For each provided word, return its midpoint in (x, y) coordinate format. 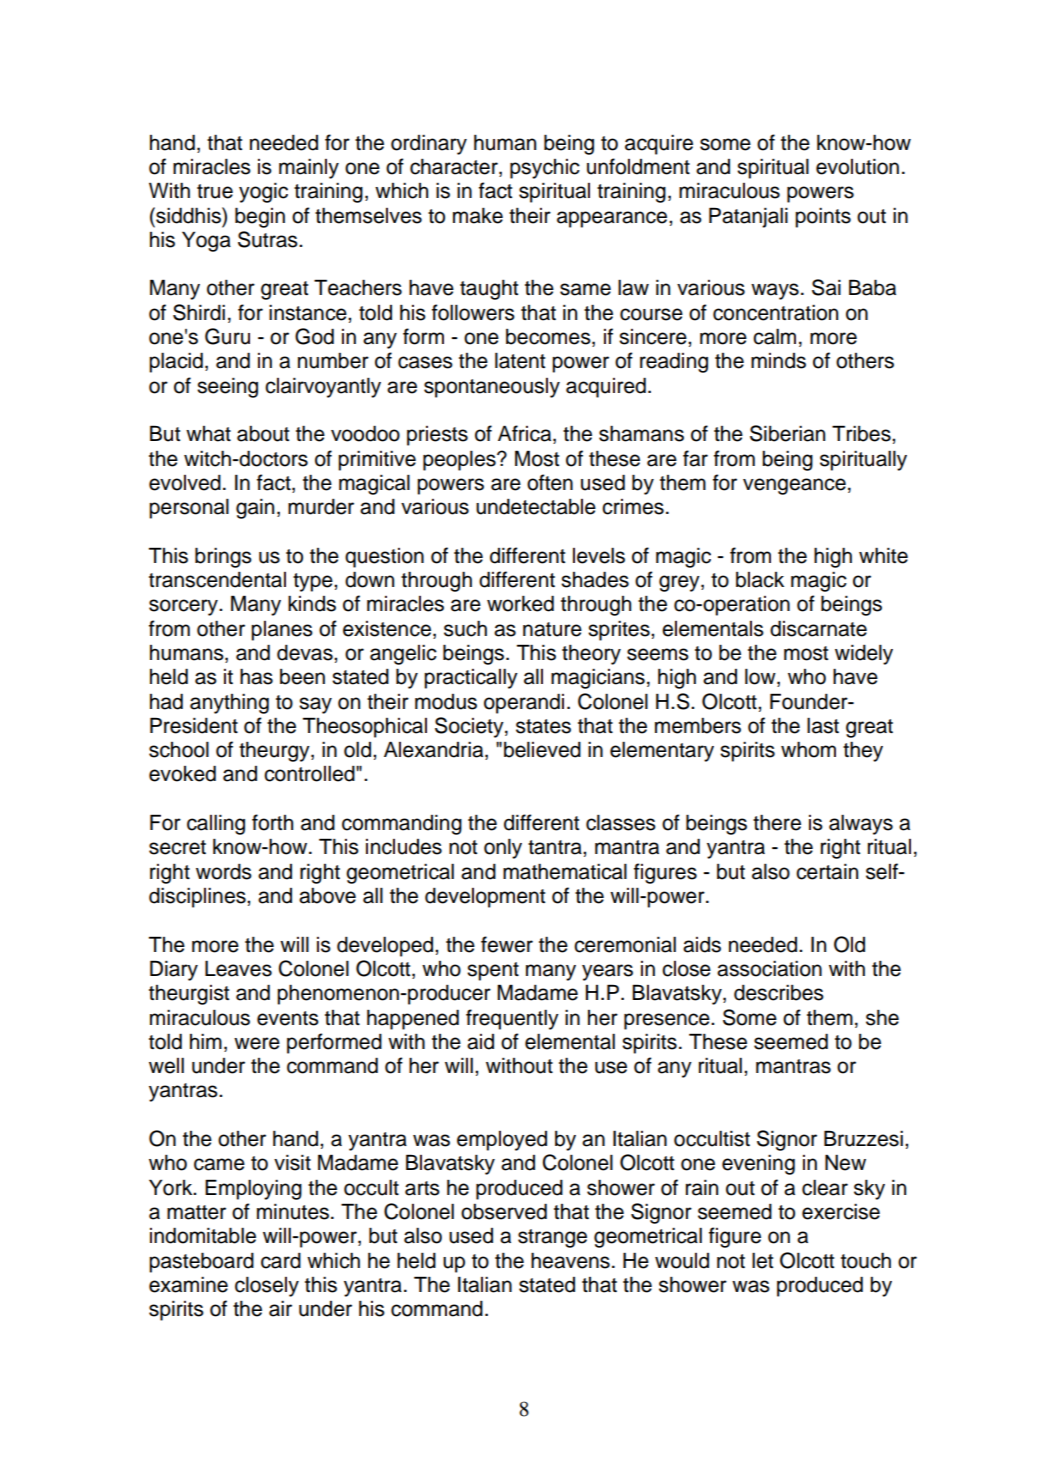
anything (229, 704)
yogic (263, 193)
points (823, 218)
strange (552, 1238)
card (281, 1261)
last (823, 726)
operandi (524, 703)
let (762, 1261)
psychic (545, 169)
